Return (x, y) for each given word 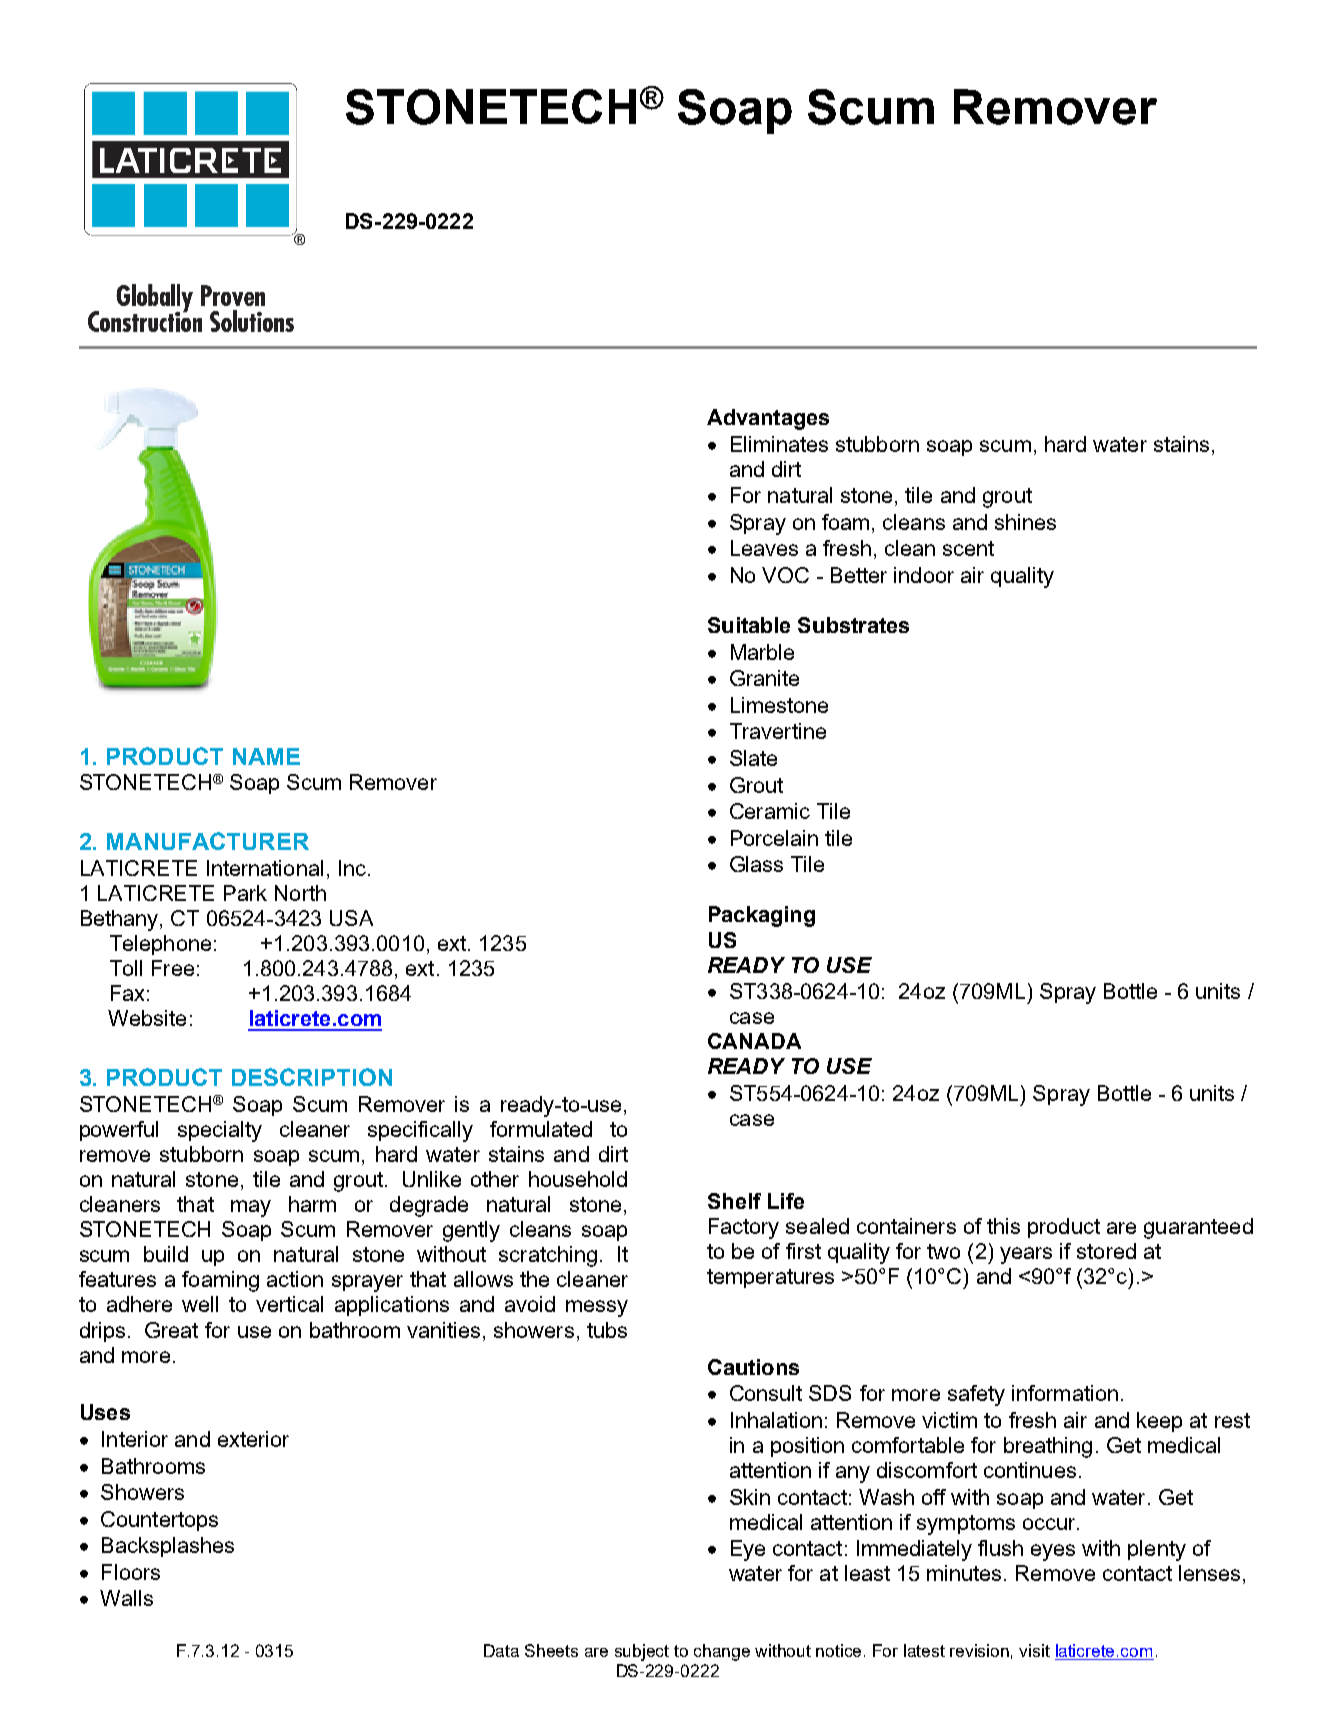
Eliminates (779, 444)
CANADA (754, 1041)
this (1003, 1226)
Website (147, 1018)
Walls (126, 1598)
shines (1025, 522)
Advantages (768, 419)
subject (642, 1652)
